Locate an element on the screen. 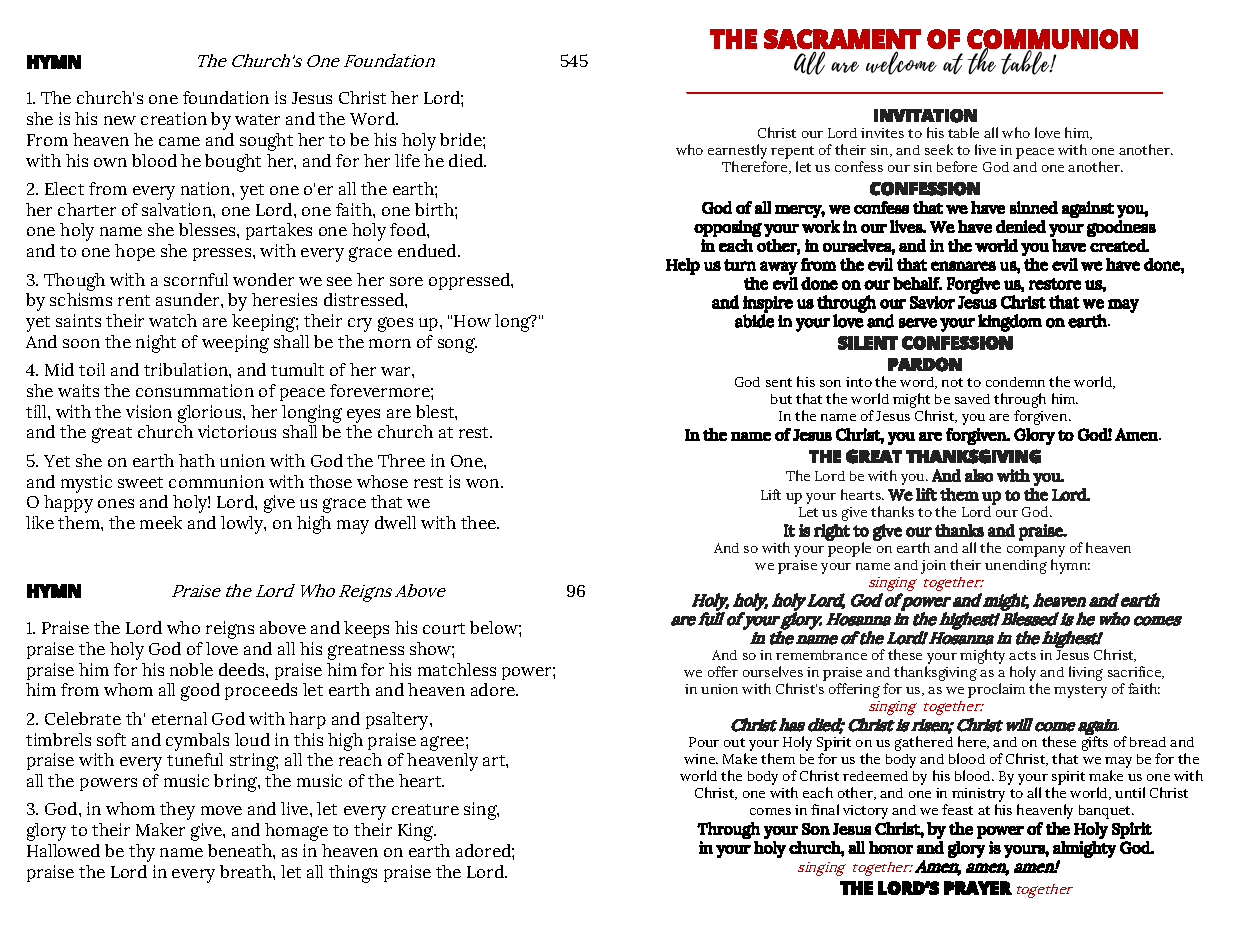 The width and height of the screenshot is (1233, 952). earnestly is located at coordinates (737, 153).
